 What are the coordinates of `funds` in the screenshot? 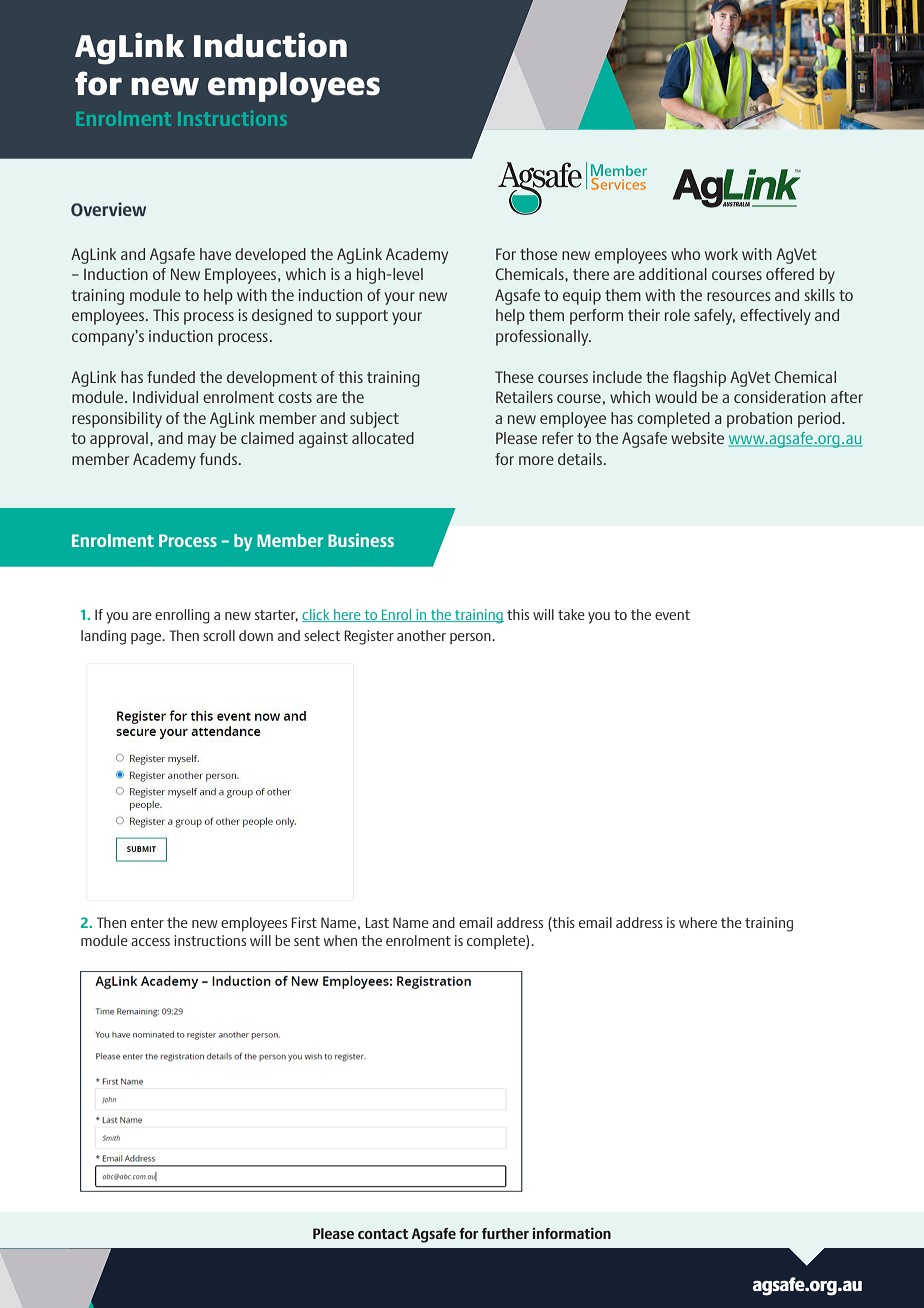 It's located at (218, 459).
